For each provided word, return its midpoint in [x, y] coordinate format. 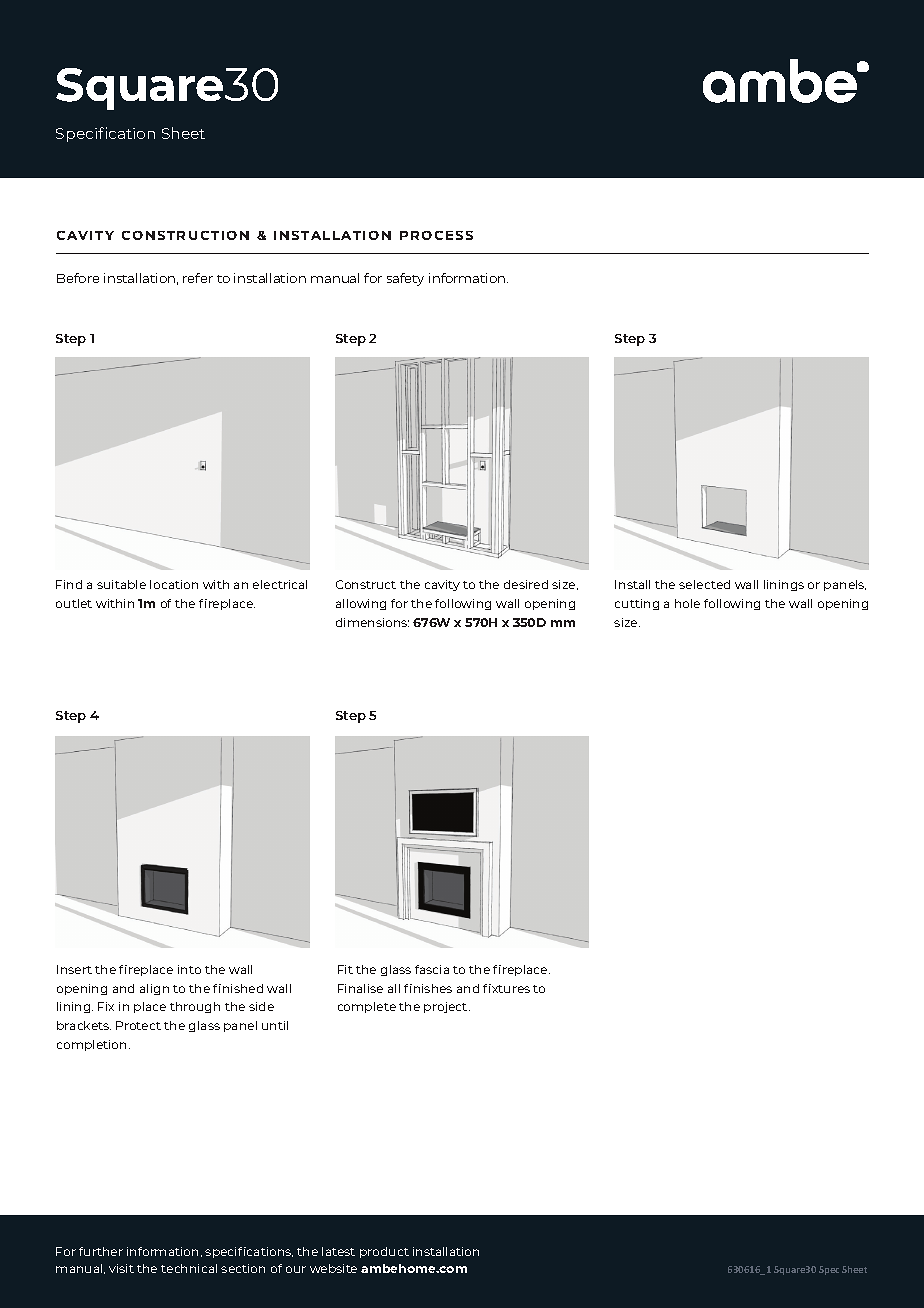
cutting [637, 604]
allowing [361, 604]
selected [704, 584]
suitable [121, 584]
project [447, 1007]
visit [121, 1268]
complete [367, 1007]
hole [687, 603]
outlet [74, 603]
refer [198, 278]
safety [405, 279]
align [154, 989]
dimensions [372, 622]
